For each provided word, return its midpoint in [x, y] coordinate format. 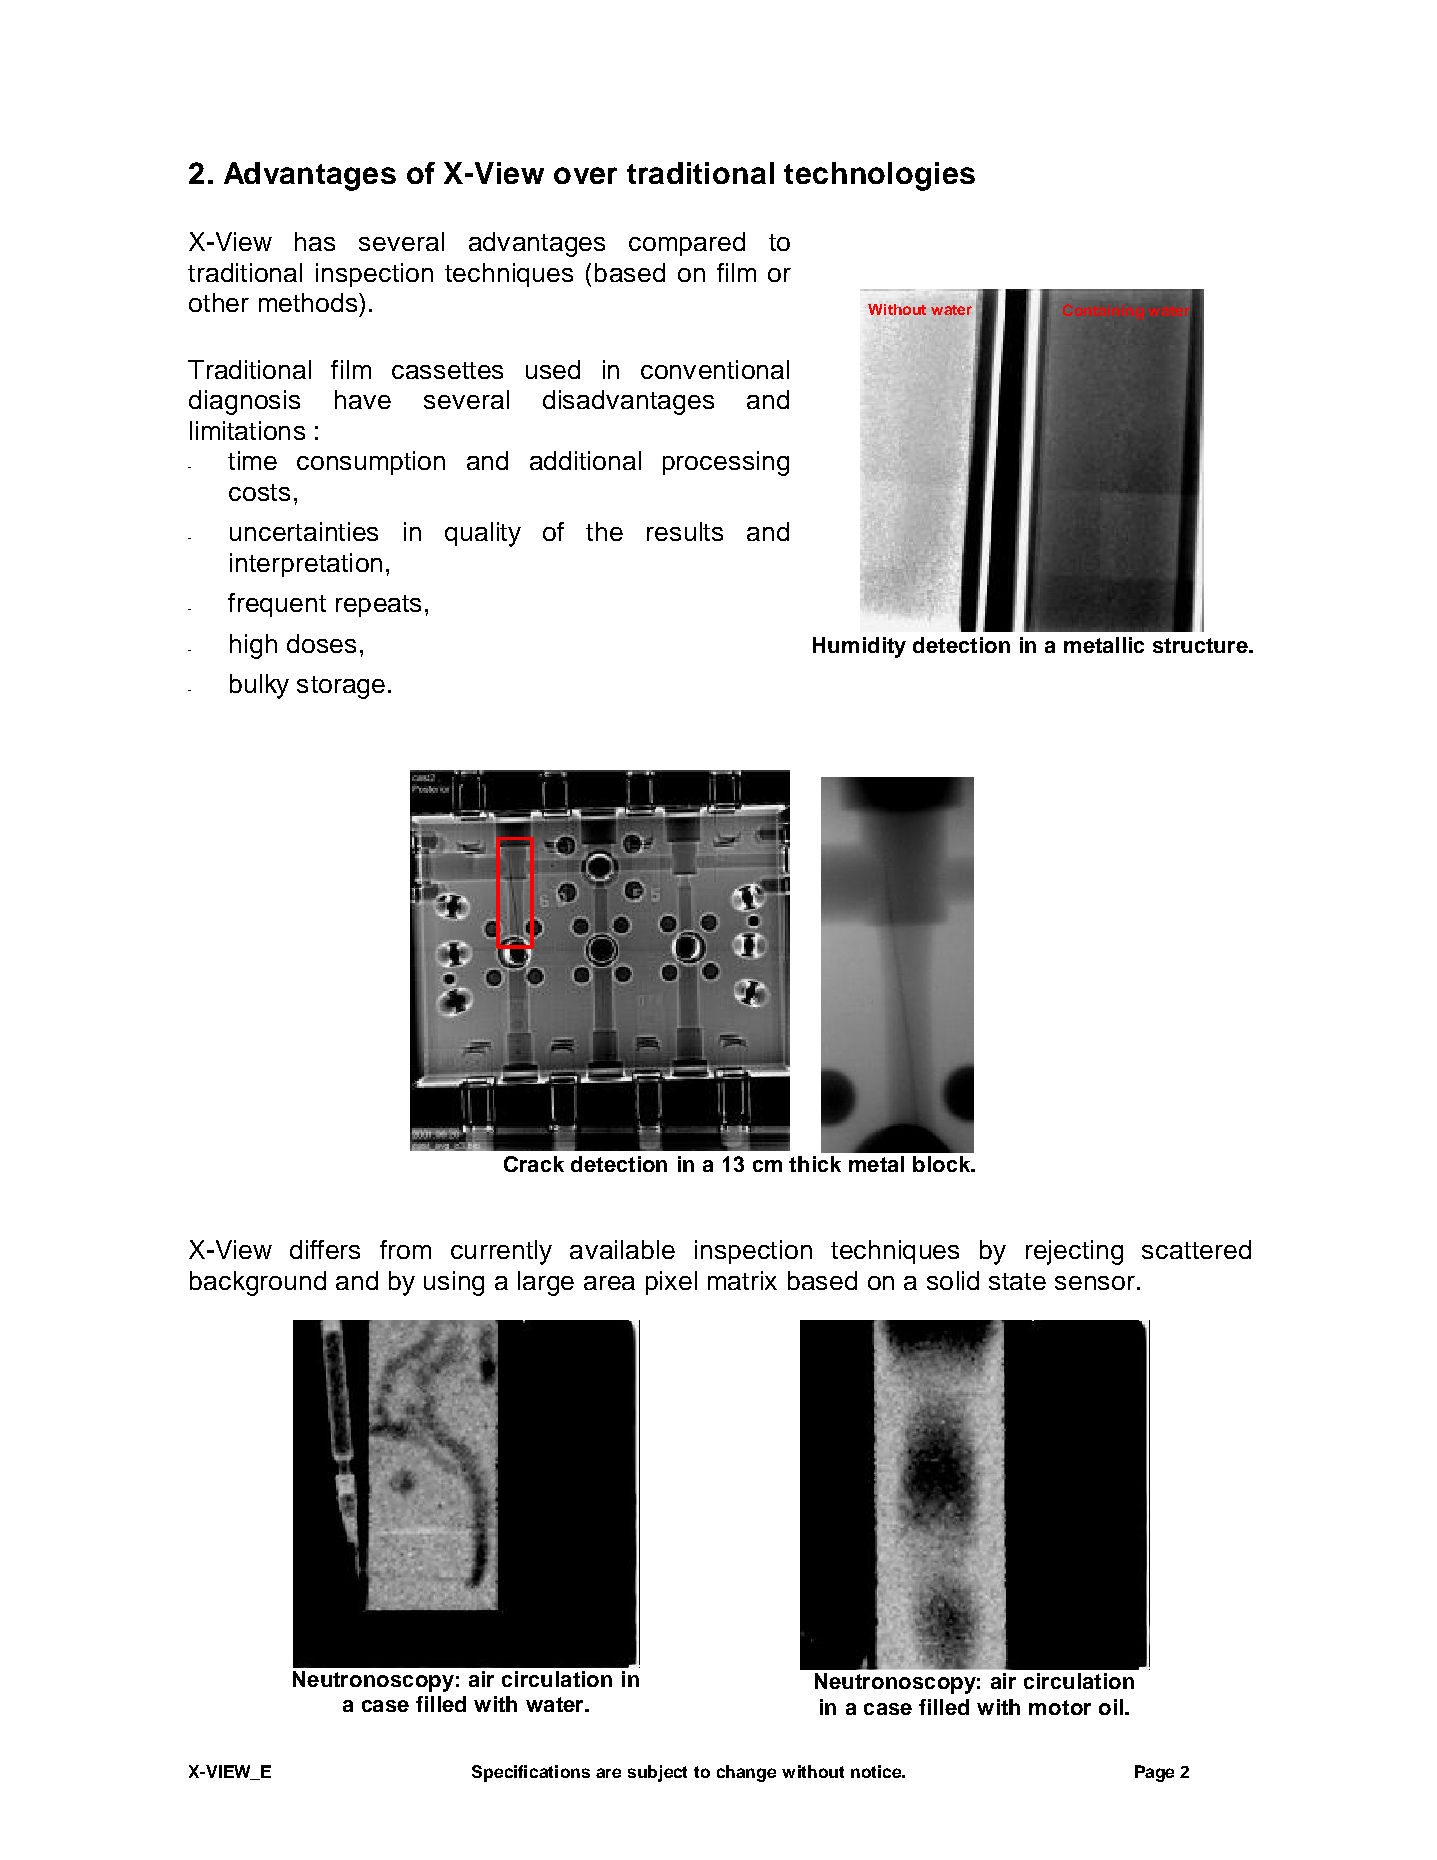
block [943, 1164]
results [685, 531]
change [746, 1773]
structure [1201, 645]
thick [815, 1164]
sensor [1095, 1283]
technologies [879, 176]
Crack [534, 1164]
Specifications [531, 1773]
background [258, 1283]
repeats [378, 606]
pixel [671, 1283]
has [315, 241]
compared [687, 244]
